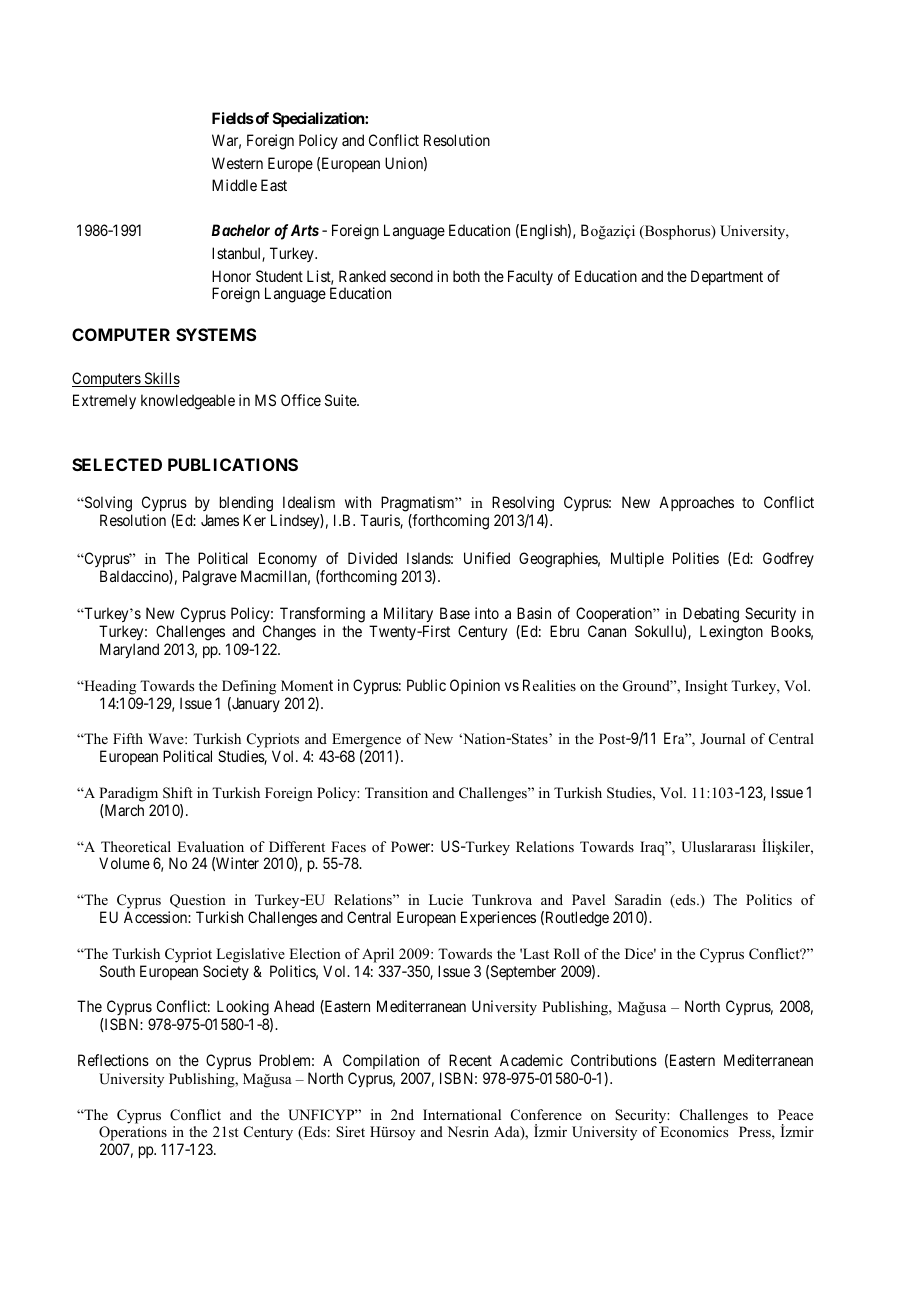  What do you see at coordinates (319, 119) in the screenshot?
I see `Specialization` at bounding box center [319, 119].
